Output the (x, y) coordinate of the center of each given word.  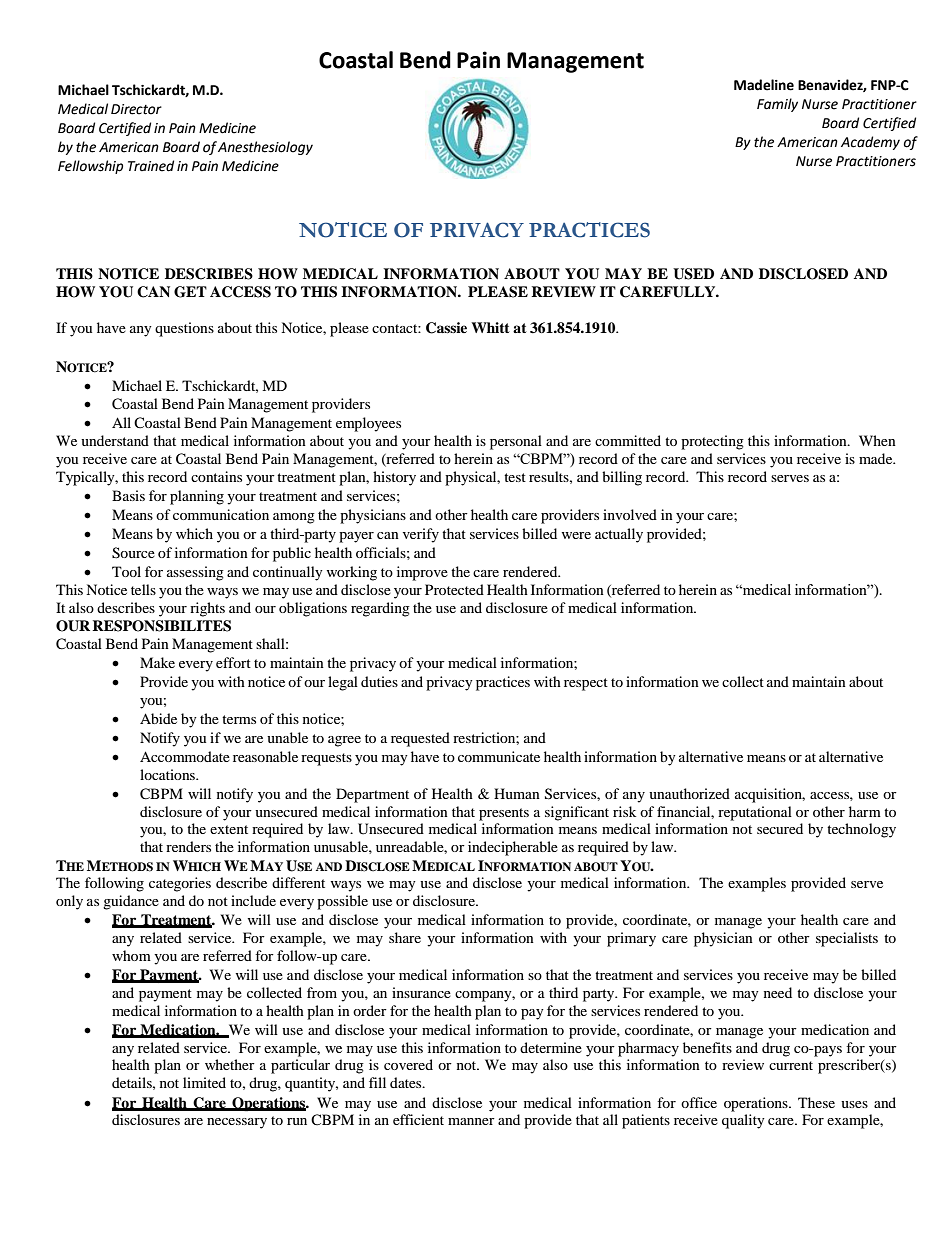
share (405, 937)
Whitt (490, 327)
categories (180, 884)
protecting (712, 442)
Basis (128, 495)
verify (421, 535)
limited (204, 1082)
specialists (847, 939)
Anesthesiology (265, 148)
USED (693, 274)
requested (420, 739)
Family (777, 105)
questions (184, 329)
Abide (158, 718)
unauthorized (689, 793)
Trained (151, 166)
